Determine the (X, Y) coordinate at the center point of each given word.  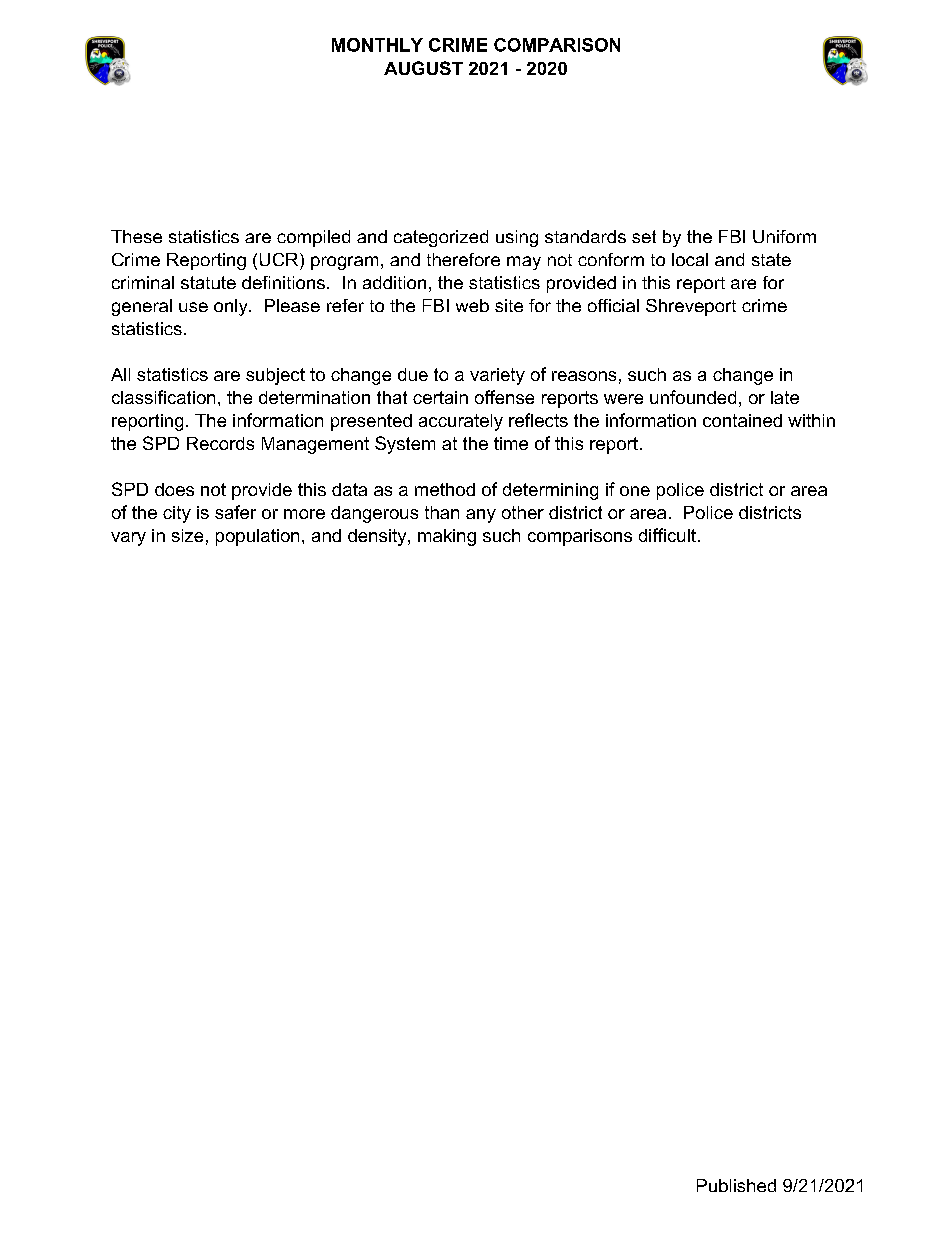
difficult (667, 535)
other (523, 512)
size (187, 535)
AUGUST (423, 68)
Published (736, 1185)
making (447, 537)
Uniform (784, 236)
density (378, 537)
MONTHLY (377, 45)
